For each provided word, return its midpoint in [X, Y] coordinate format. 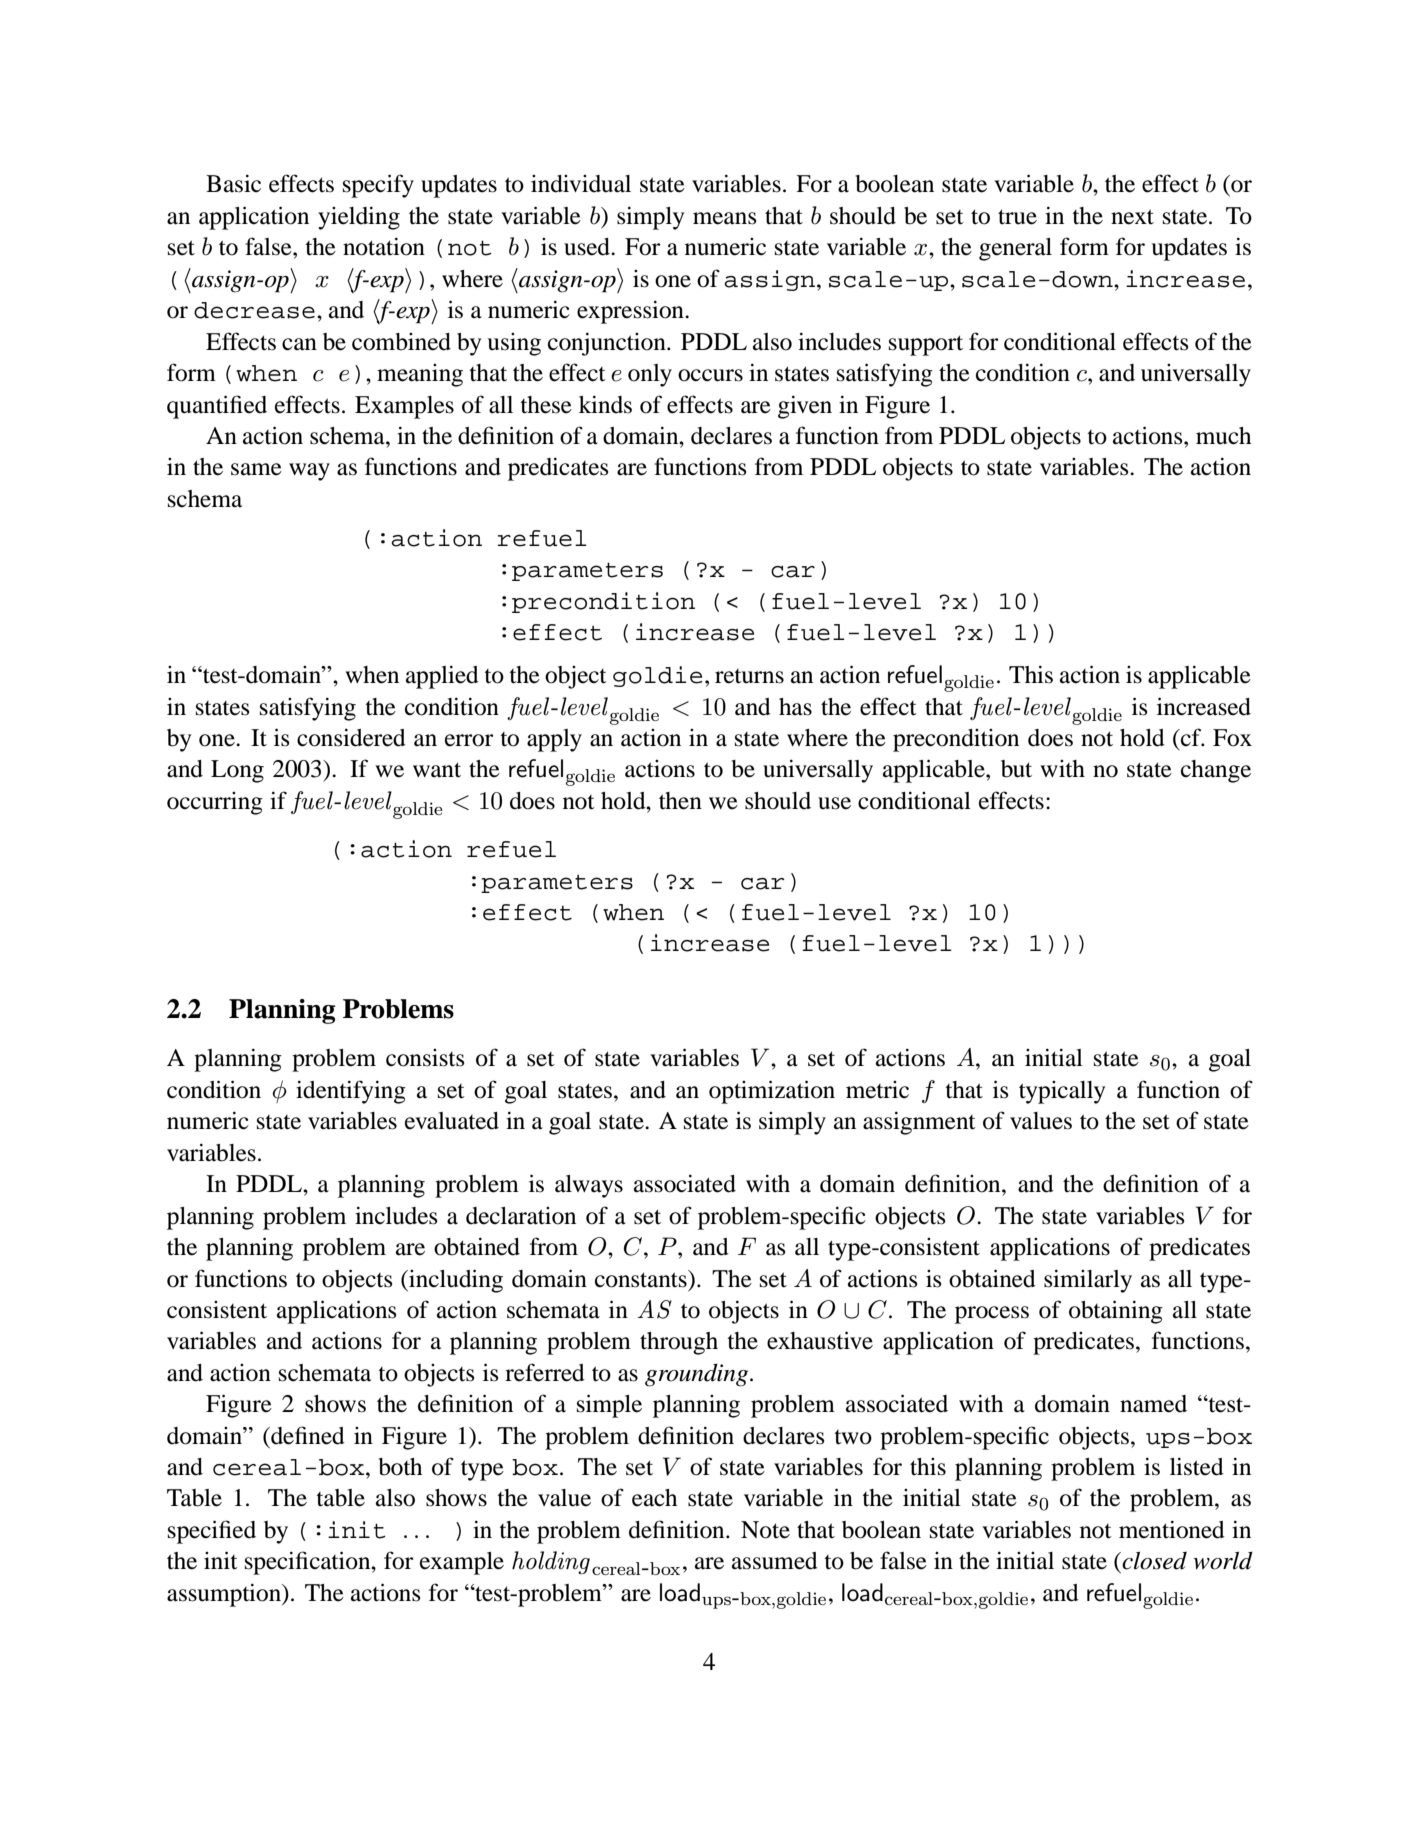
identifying [351, 1092]
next [1132, 217]
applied [442, 677]
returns [749, 676]
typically [1062, 1092]
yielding [359, 218]
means [724, 218]
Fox [1232, 738]
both [400, 1467]
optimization [772, 1092]
